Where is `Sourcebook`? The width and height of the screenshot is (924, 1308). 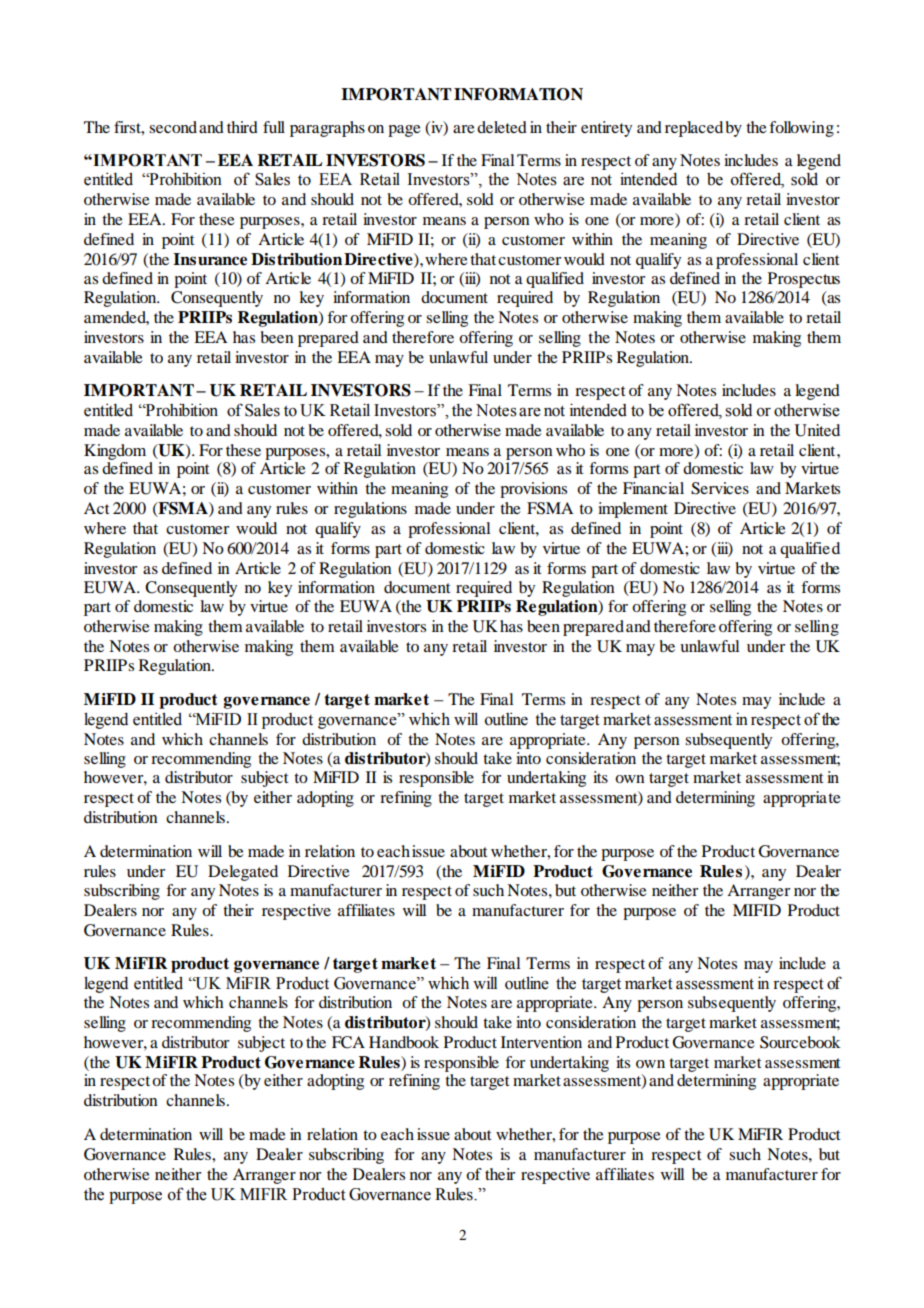
Sourcebook is located at coordinates (800, 1042).
